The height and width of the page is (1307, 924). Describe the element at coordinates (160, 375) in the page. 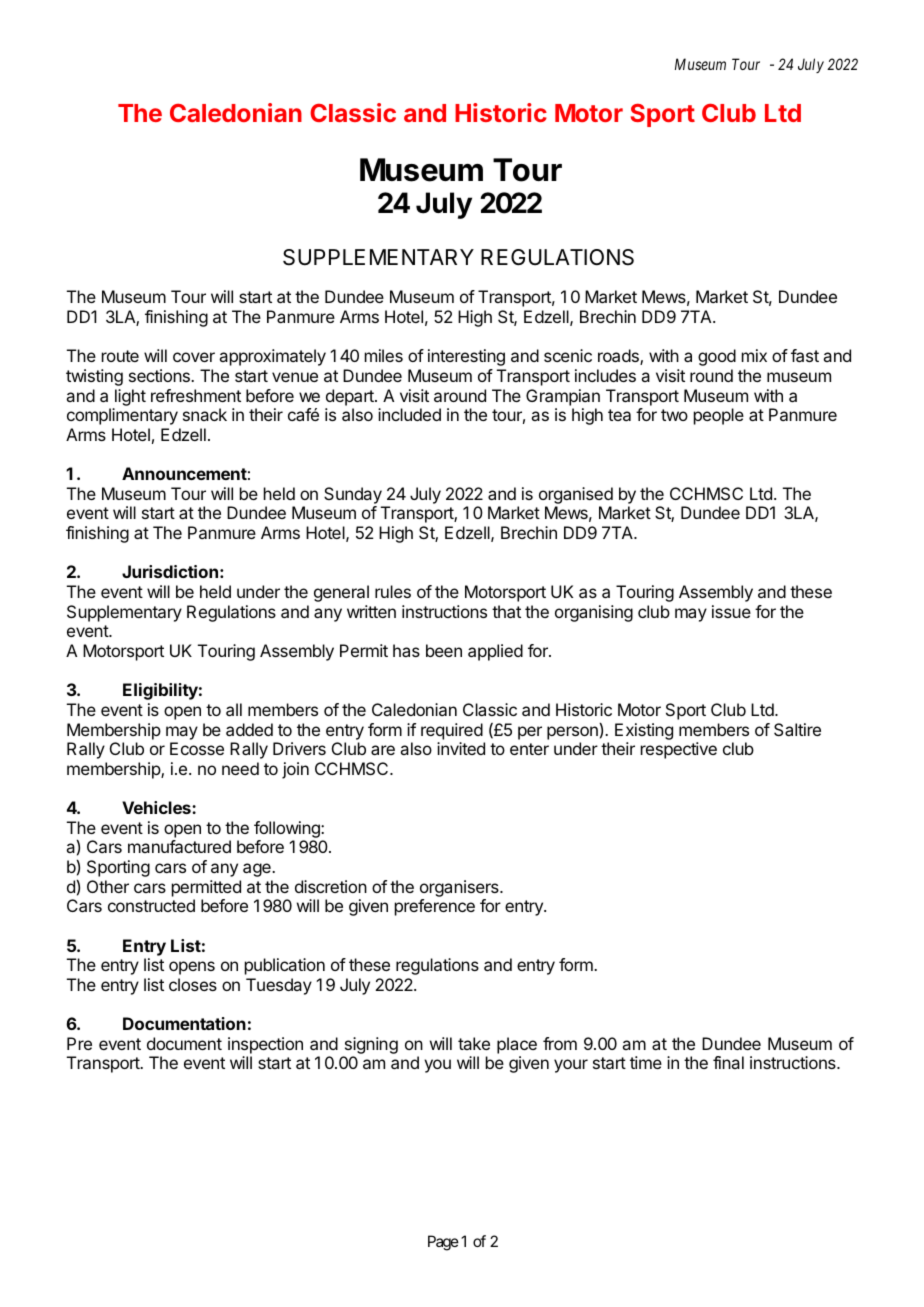

I see `sections` at that location.
